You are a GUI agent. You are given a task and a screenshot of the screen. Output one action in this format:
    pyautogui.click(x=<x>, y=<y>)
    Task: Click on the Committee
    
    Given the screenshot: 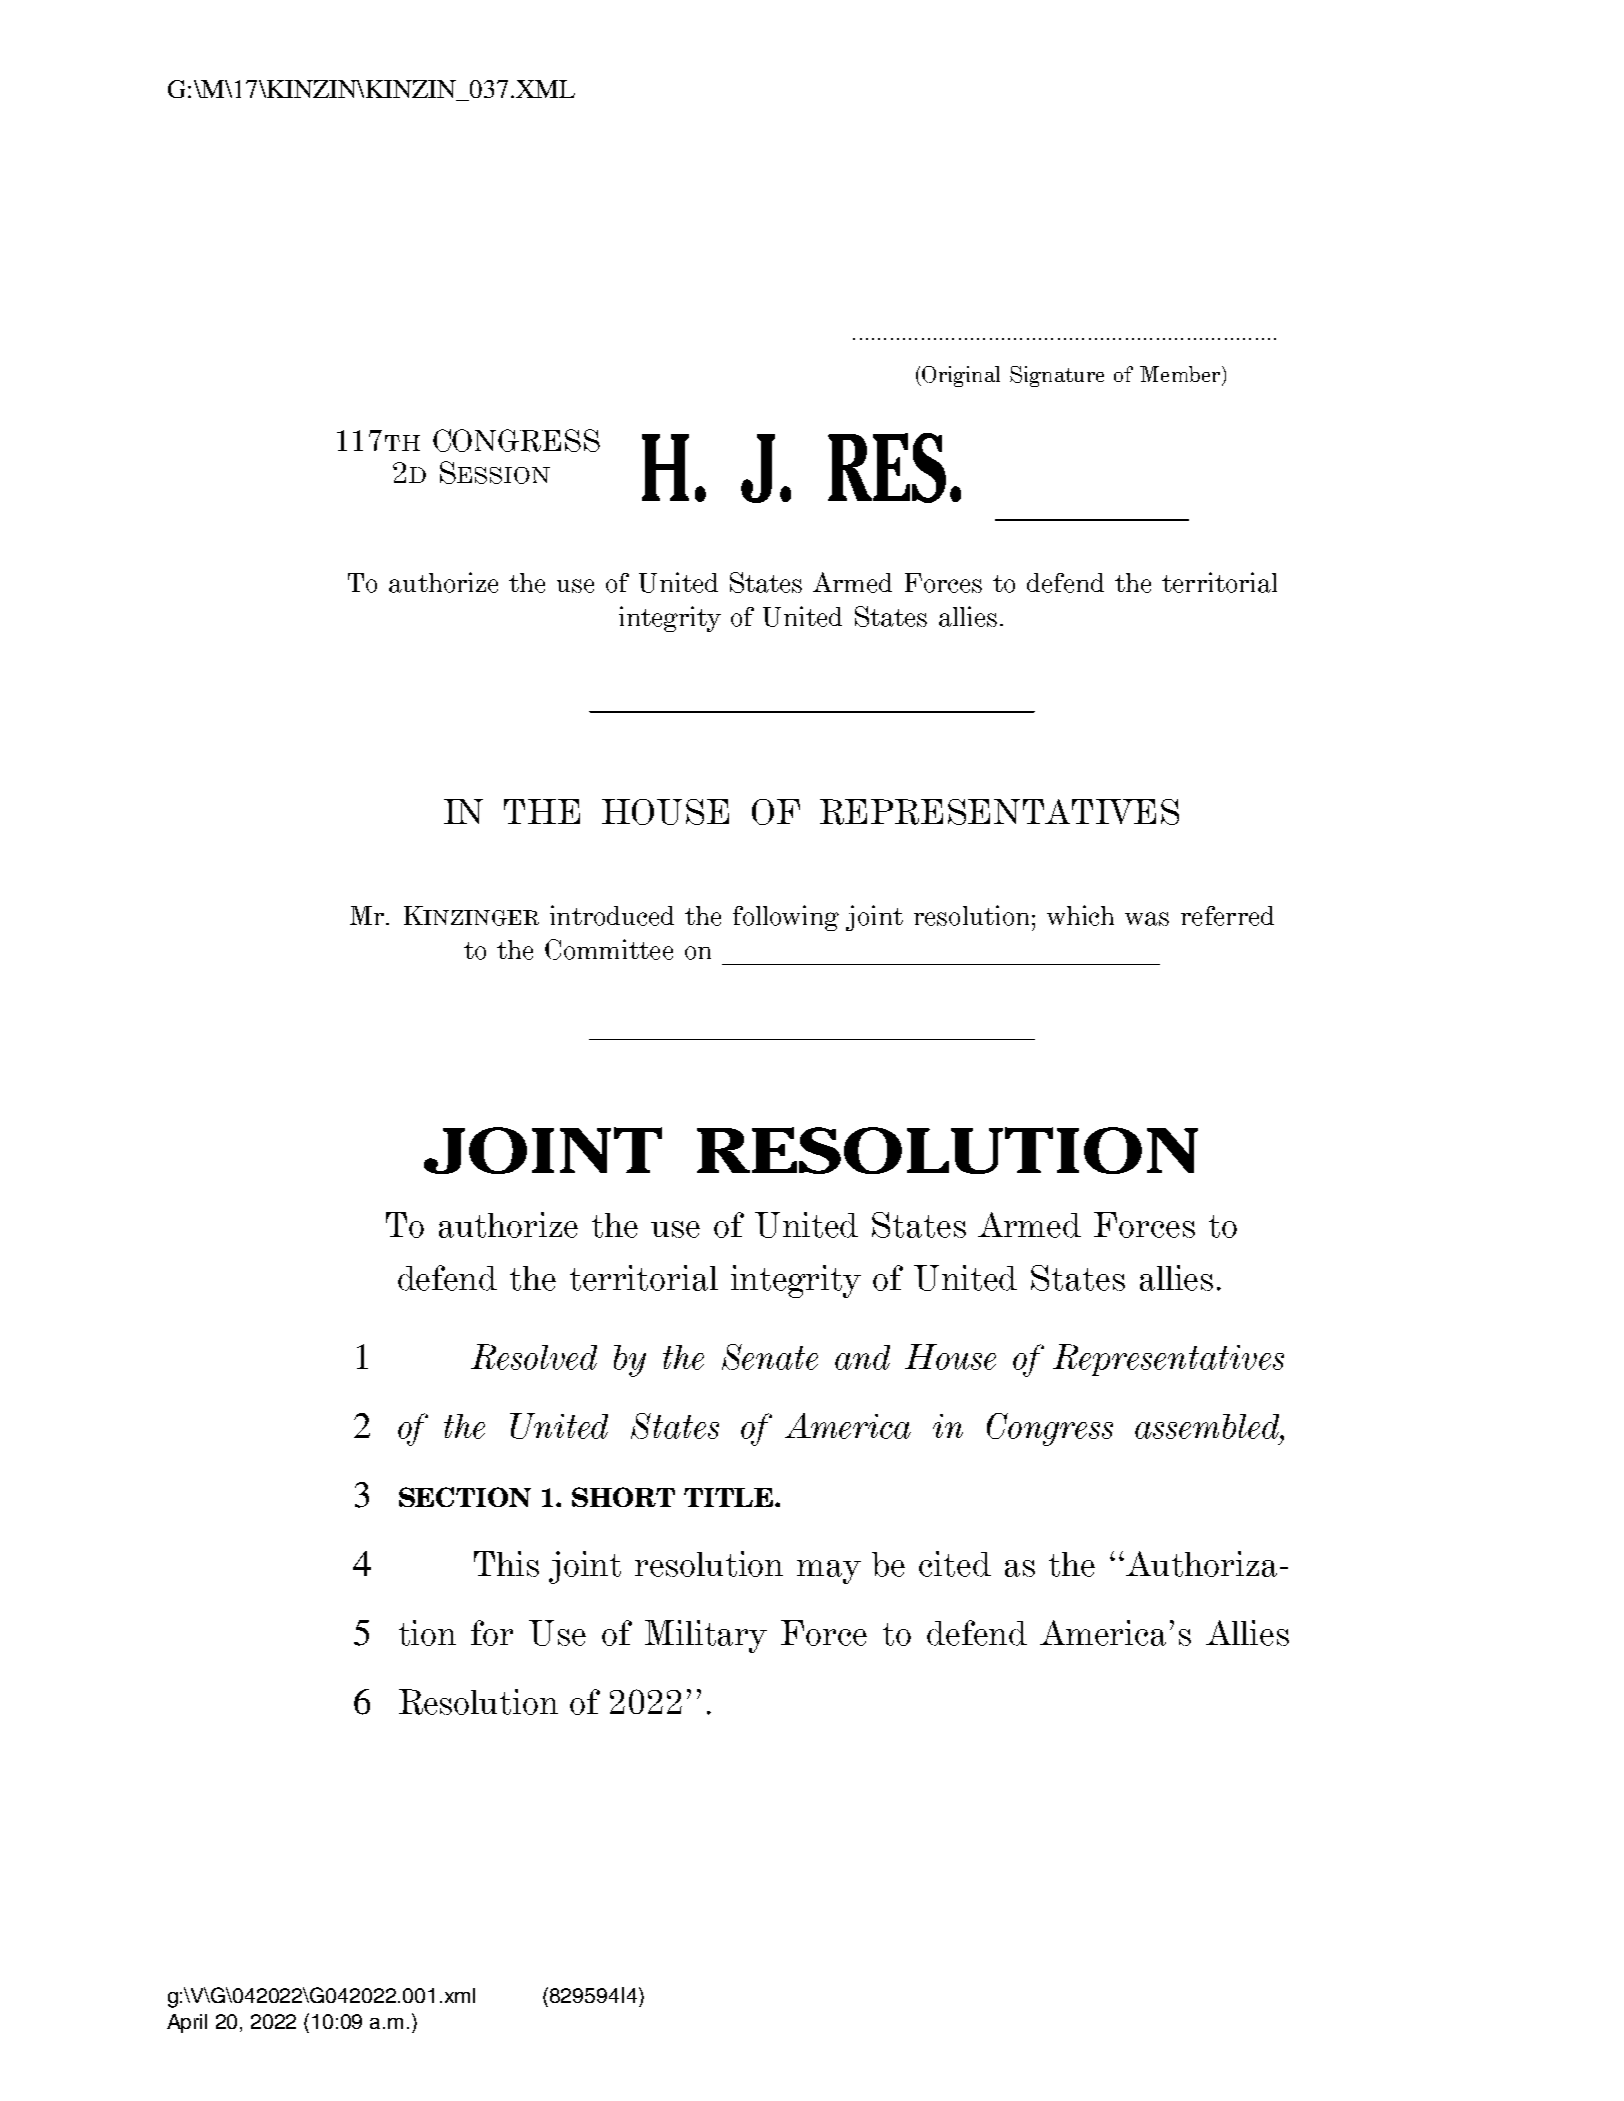 What is the action you would take?
    pyautogui.click(x=609, y=949)
